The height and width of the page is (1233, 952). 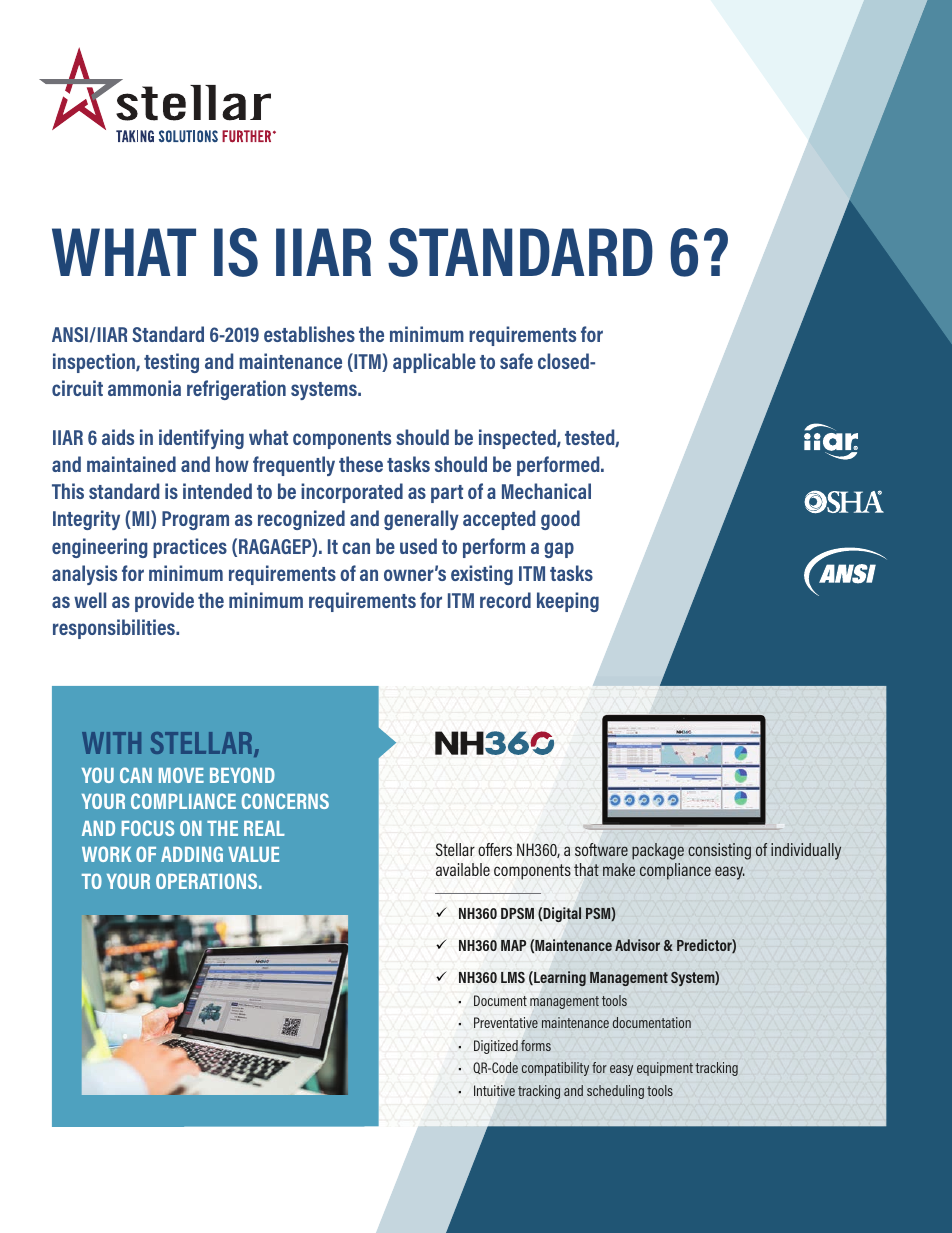 What do you see at coordinates (171, 363) in the page?
I see `testing` at bounding box center [171, 363].
